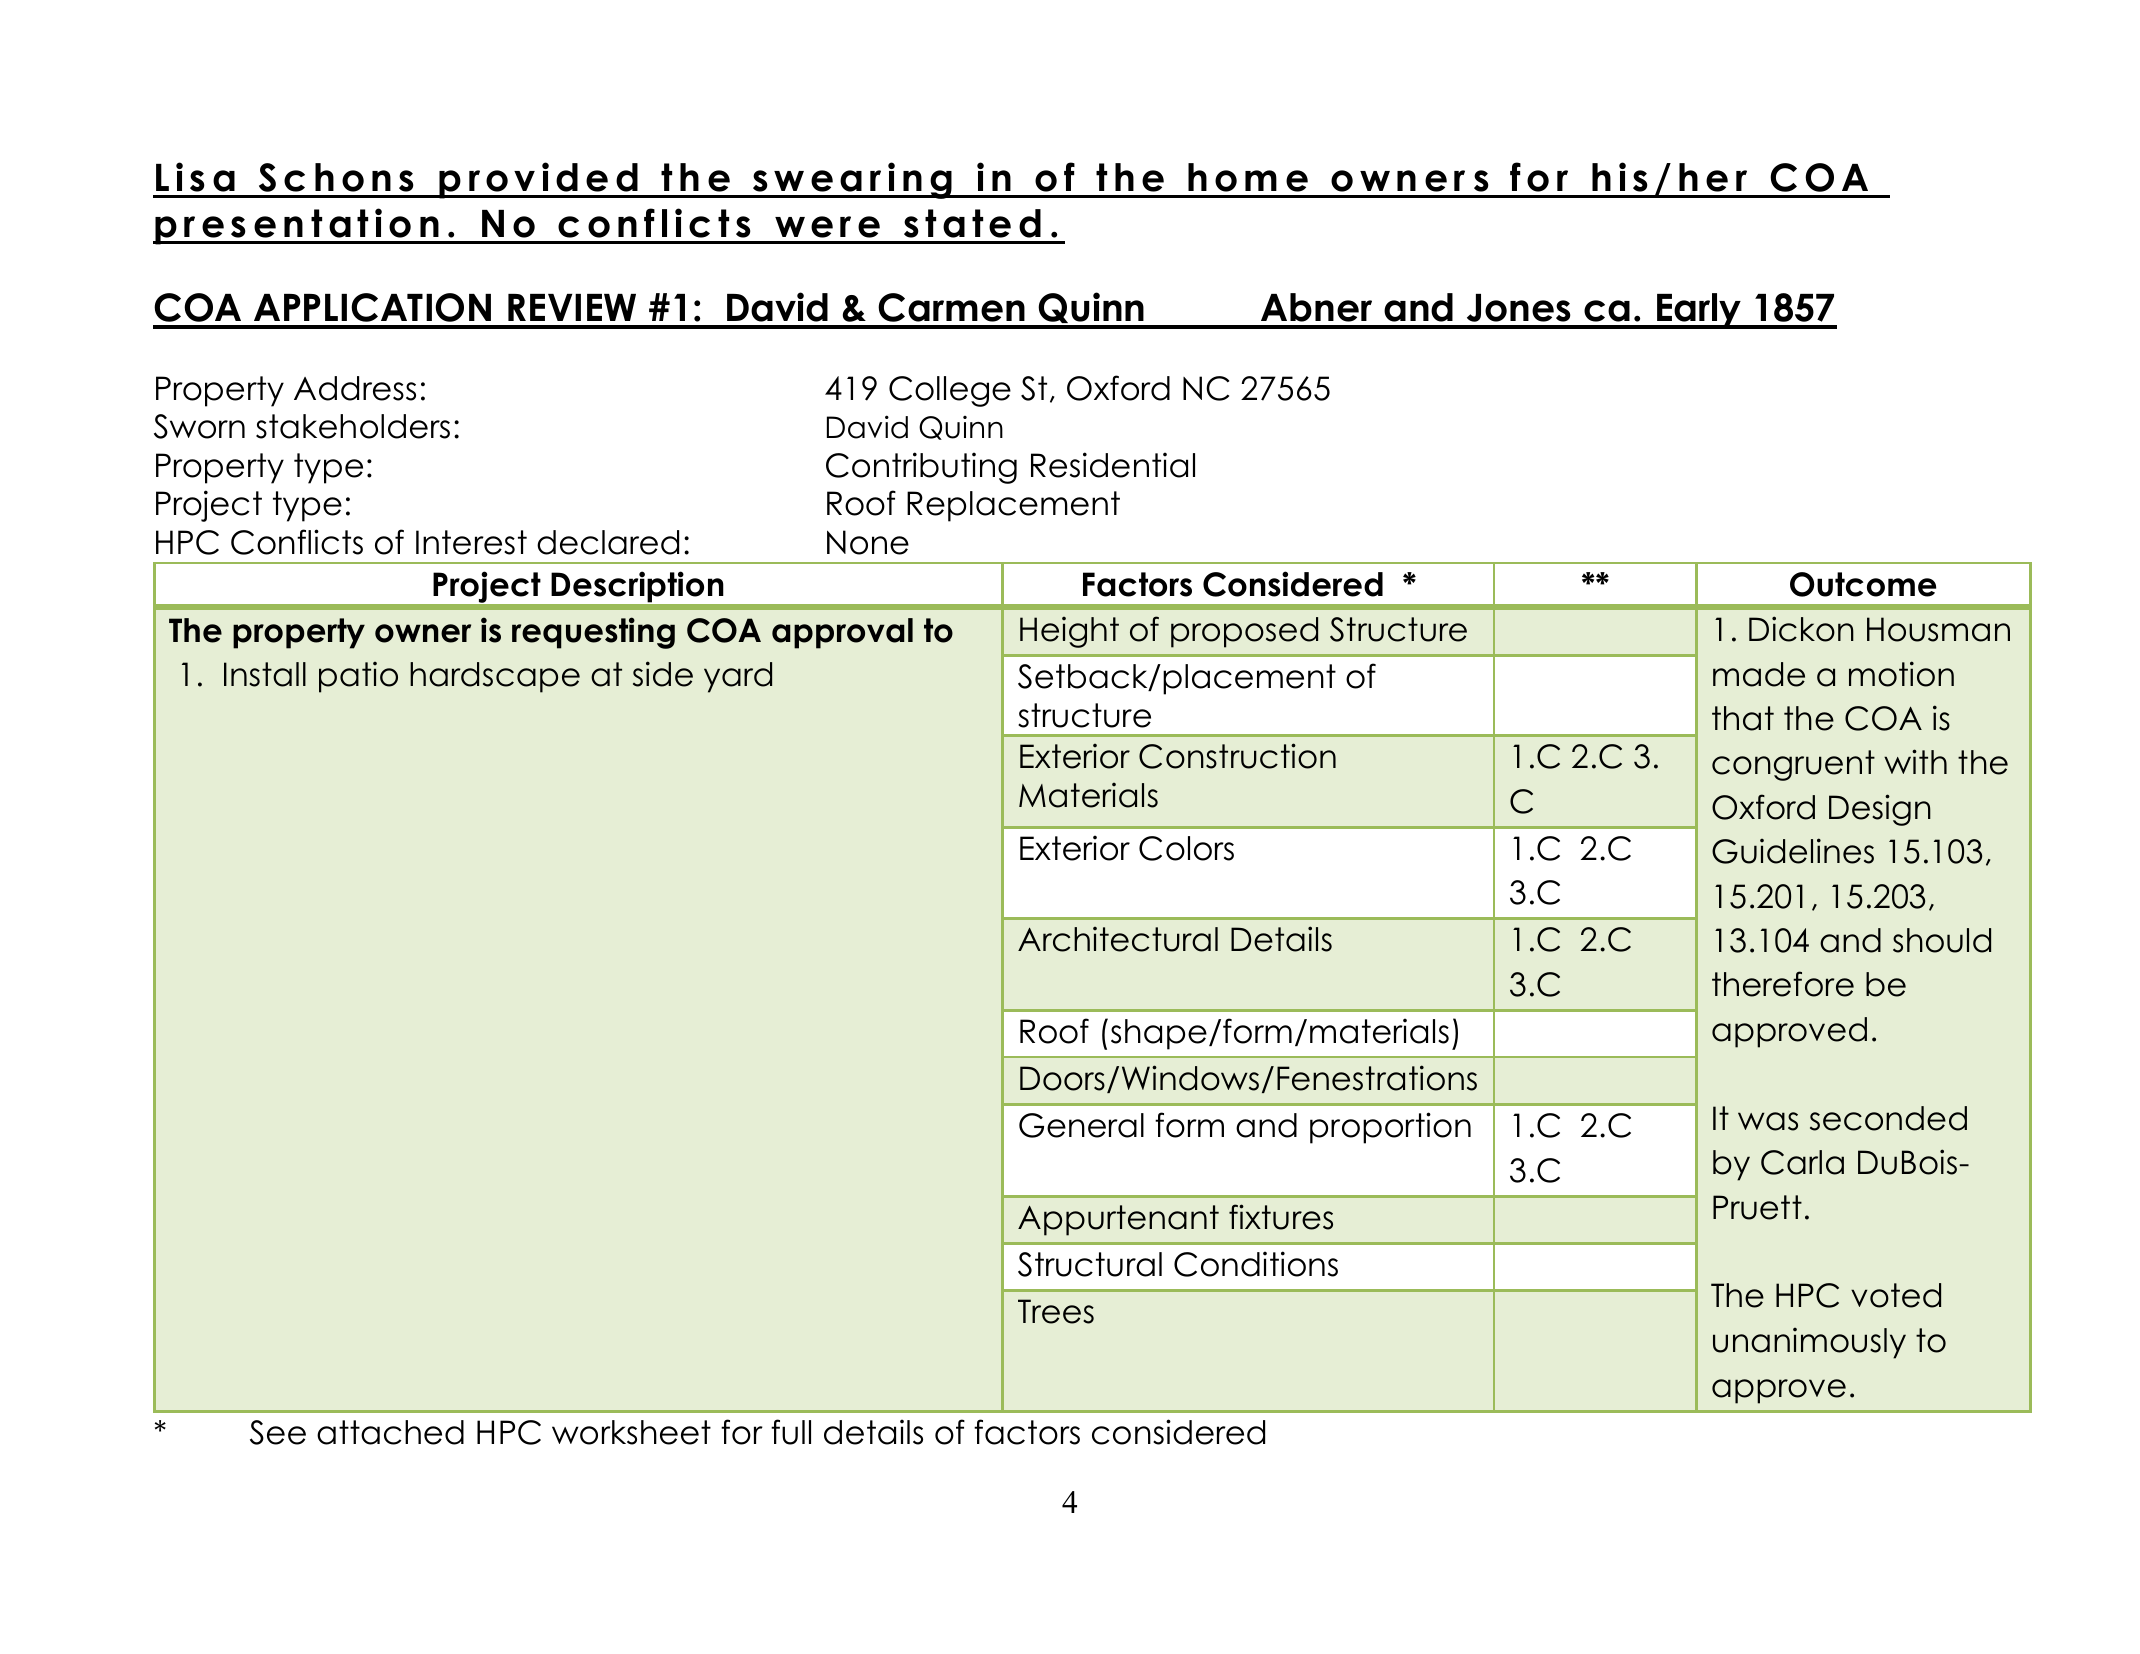 This image has width=2140, height=1654. I want to click on Trees, so click(1056, 1311).
